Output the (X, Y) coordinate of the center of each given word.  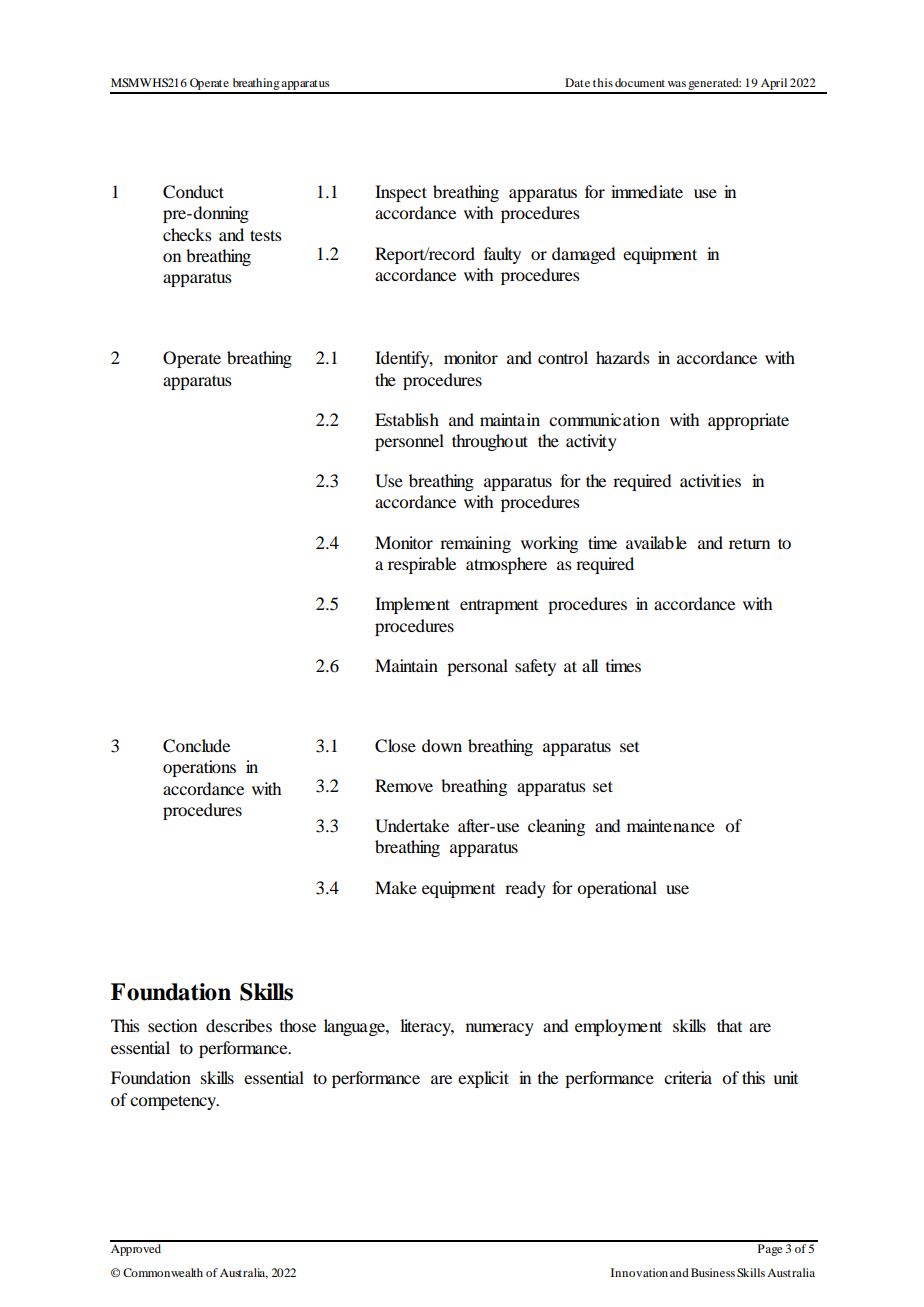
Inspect (401, 193)
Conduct (193, 192)
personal (477, 667)
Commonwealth (163, 1272)
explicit (483, 1079)
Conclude (196, 746)
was (676, 84)
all (590, 665)
